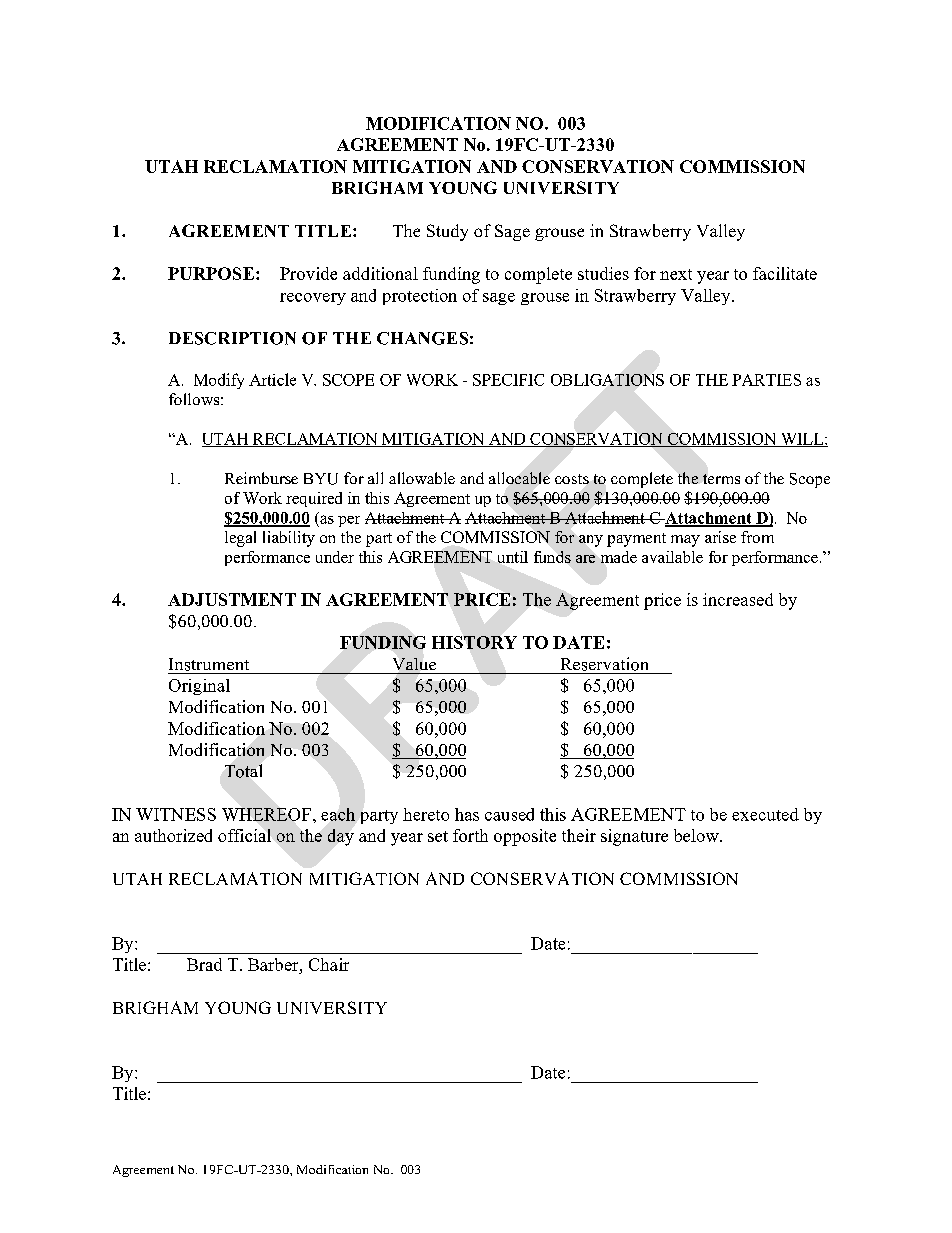  What do you see at coordinates (508, 380) in the screenshot?
I see `SPECIFIC` at bounding box center [508, 380].
